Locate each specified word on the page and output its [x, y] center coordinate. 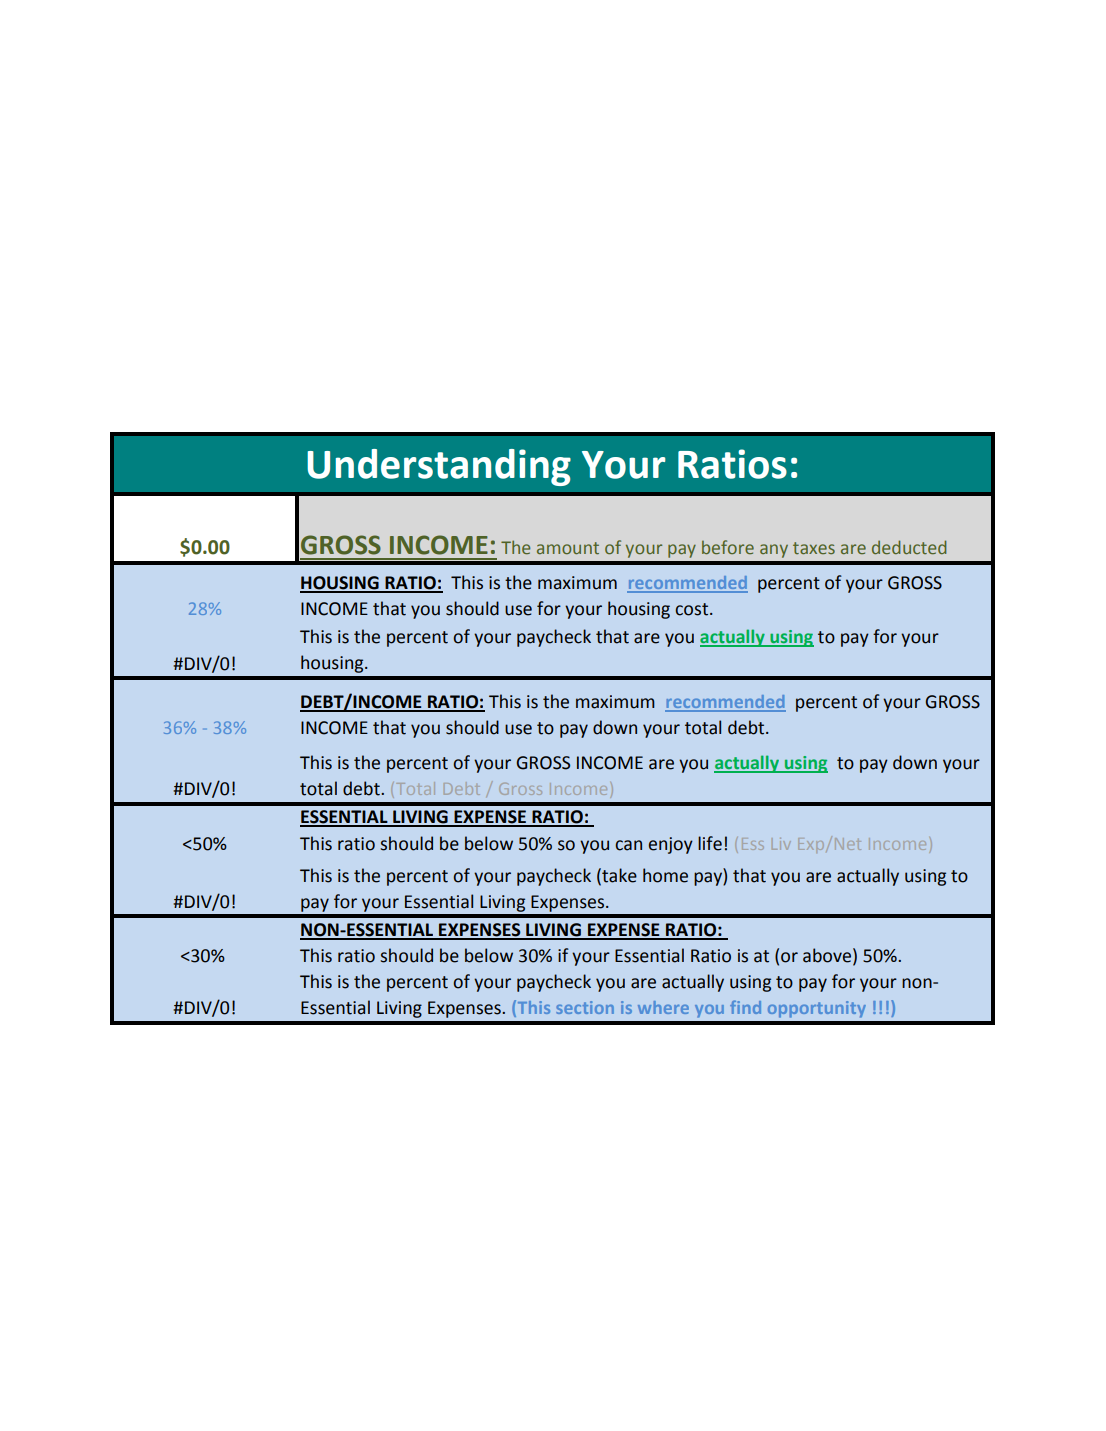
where [663, 1007]
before [728, 547]
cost [693, 609]
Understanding [439, 467]
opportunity [817, 1009]
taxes [814, 548]
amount [568, 548]
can [628, 845]
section [585, 1007]
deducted [909, 547]
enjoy [671, 845]
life [710, 843]
